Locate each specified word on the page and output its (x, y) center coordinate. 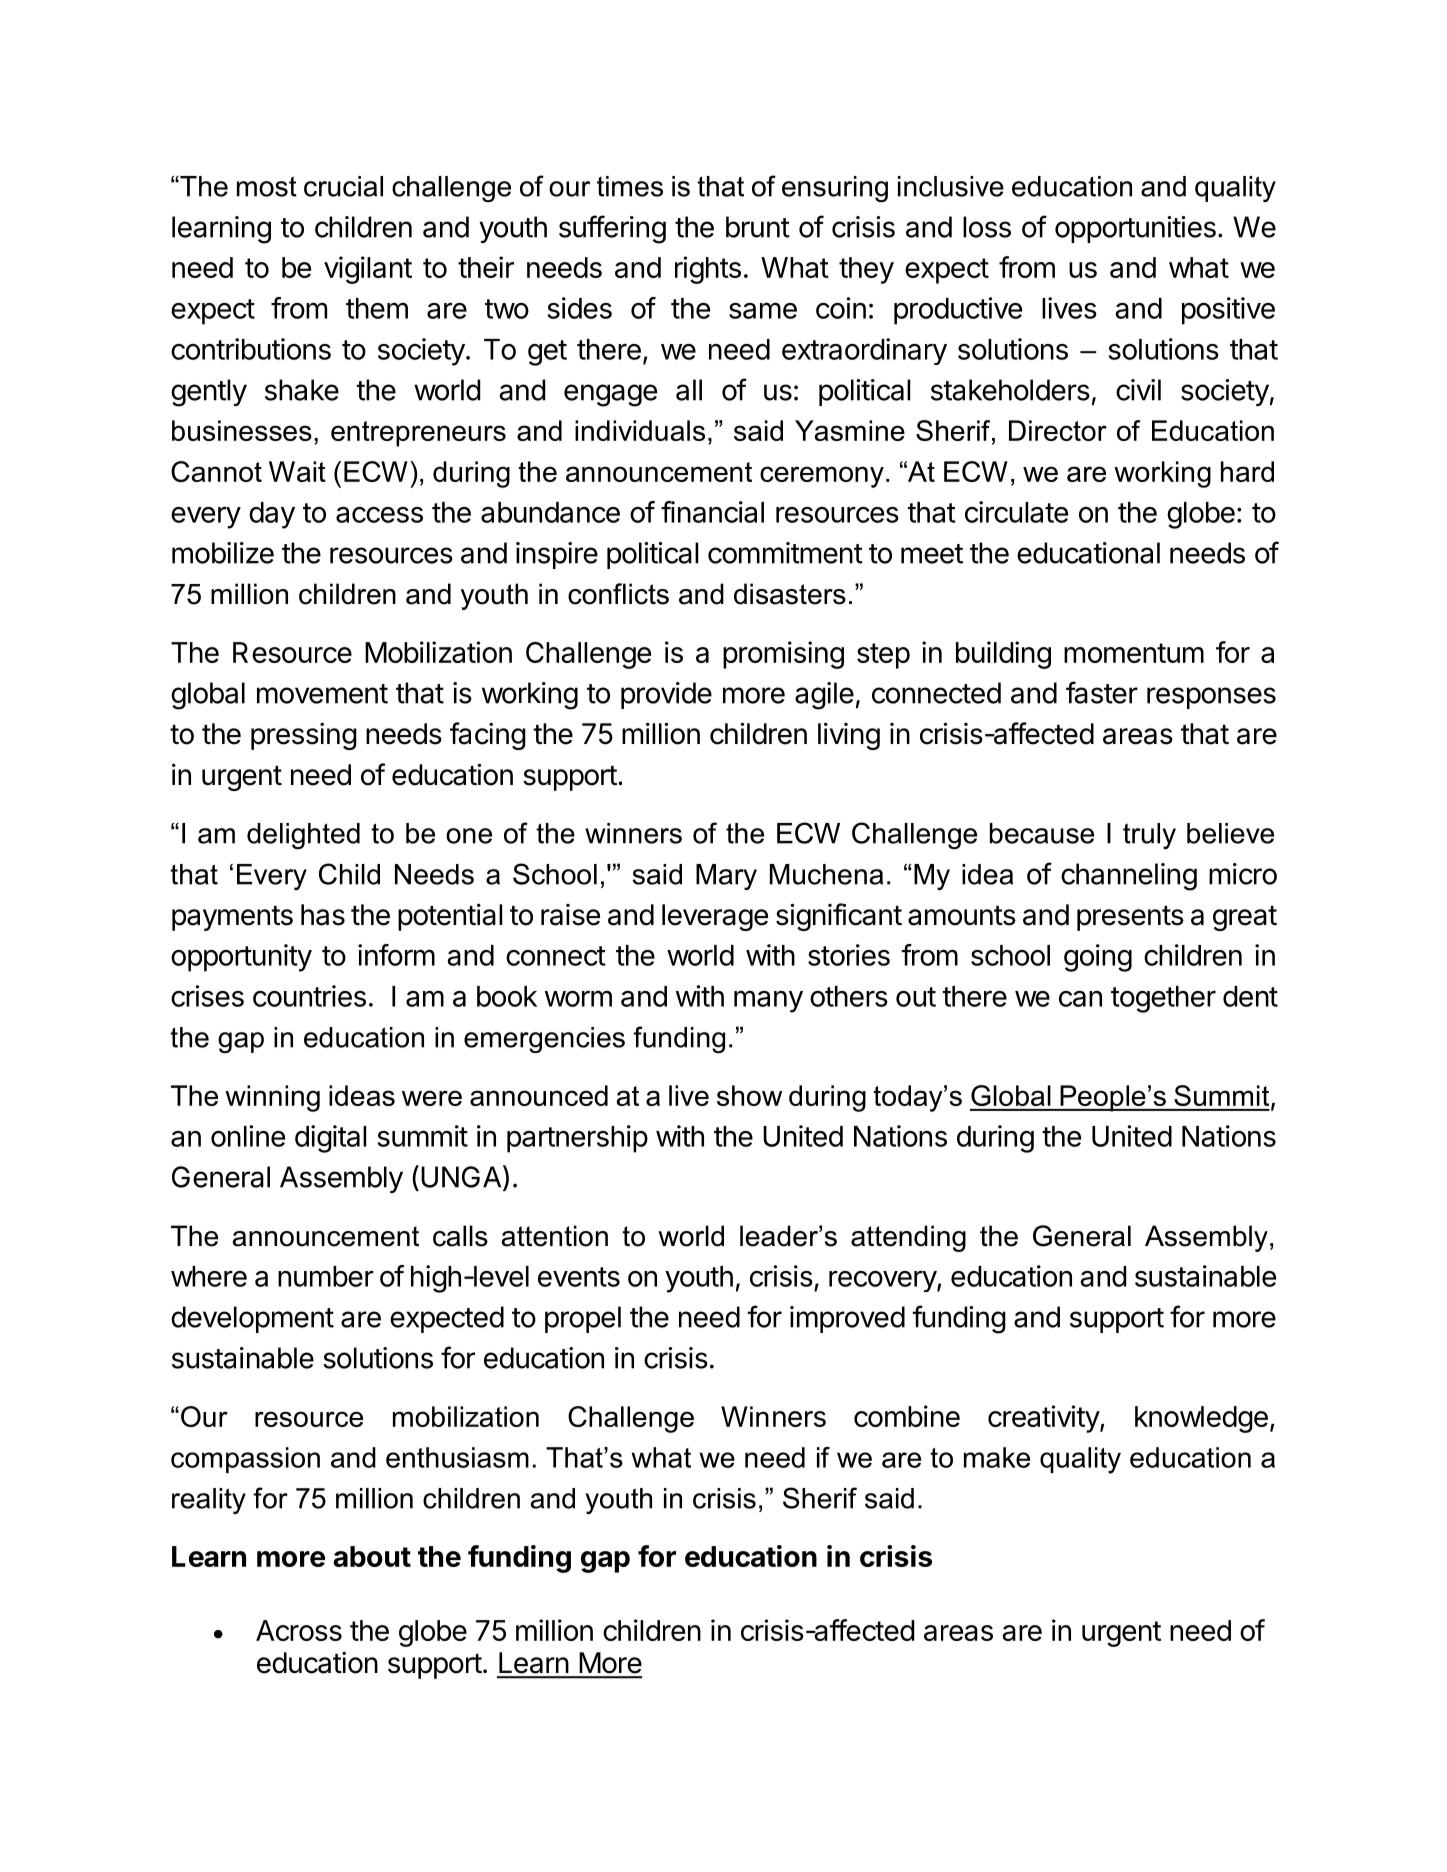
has (323, 915)
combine (907, 1416)
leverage (715, 917)
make (997, 1457)
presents (1130, 918)
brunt (758, 227)
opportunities (1135, 229)
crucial (343, 186)
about (372, 1556)
